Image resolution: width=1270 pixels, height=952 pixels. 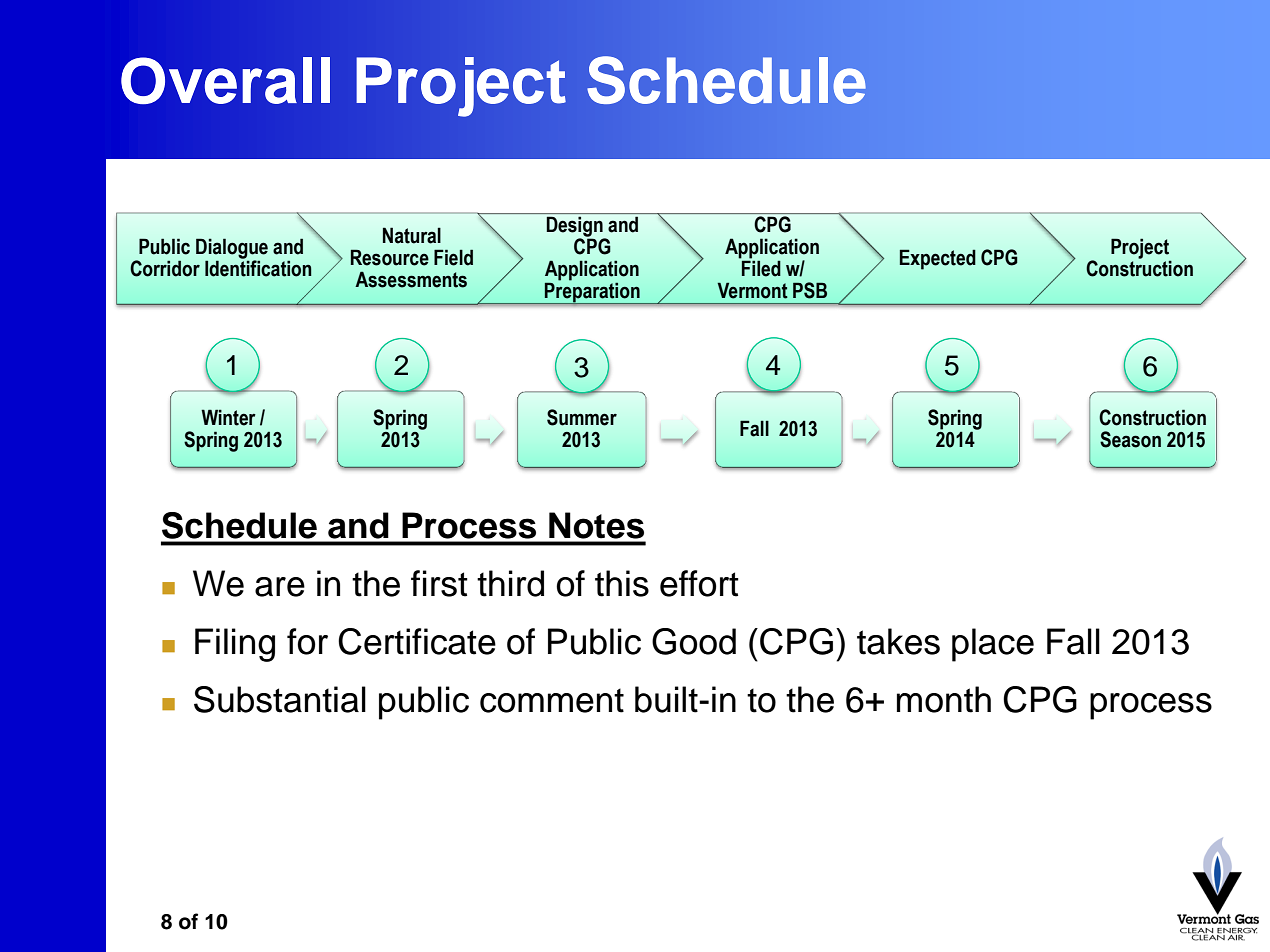 I want to click on Summer, so click(x=582, y=417).
